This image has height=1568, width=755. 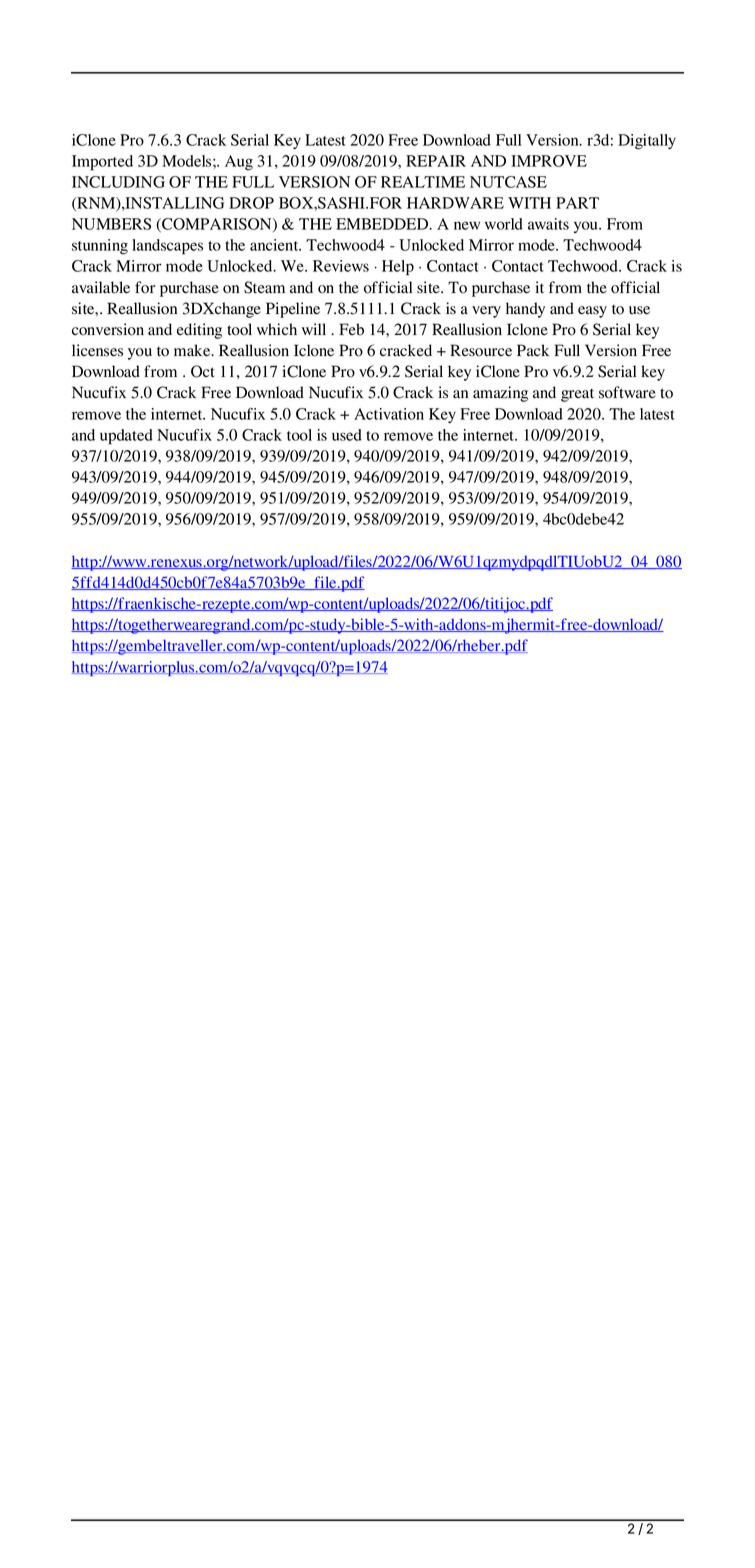 What do you see at coordinates (398, 268) in the image?
I see `Help` at bounding box center [398, 268].
